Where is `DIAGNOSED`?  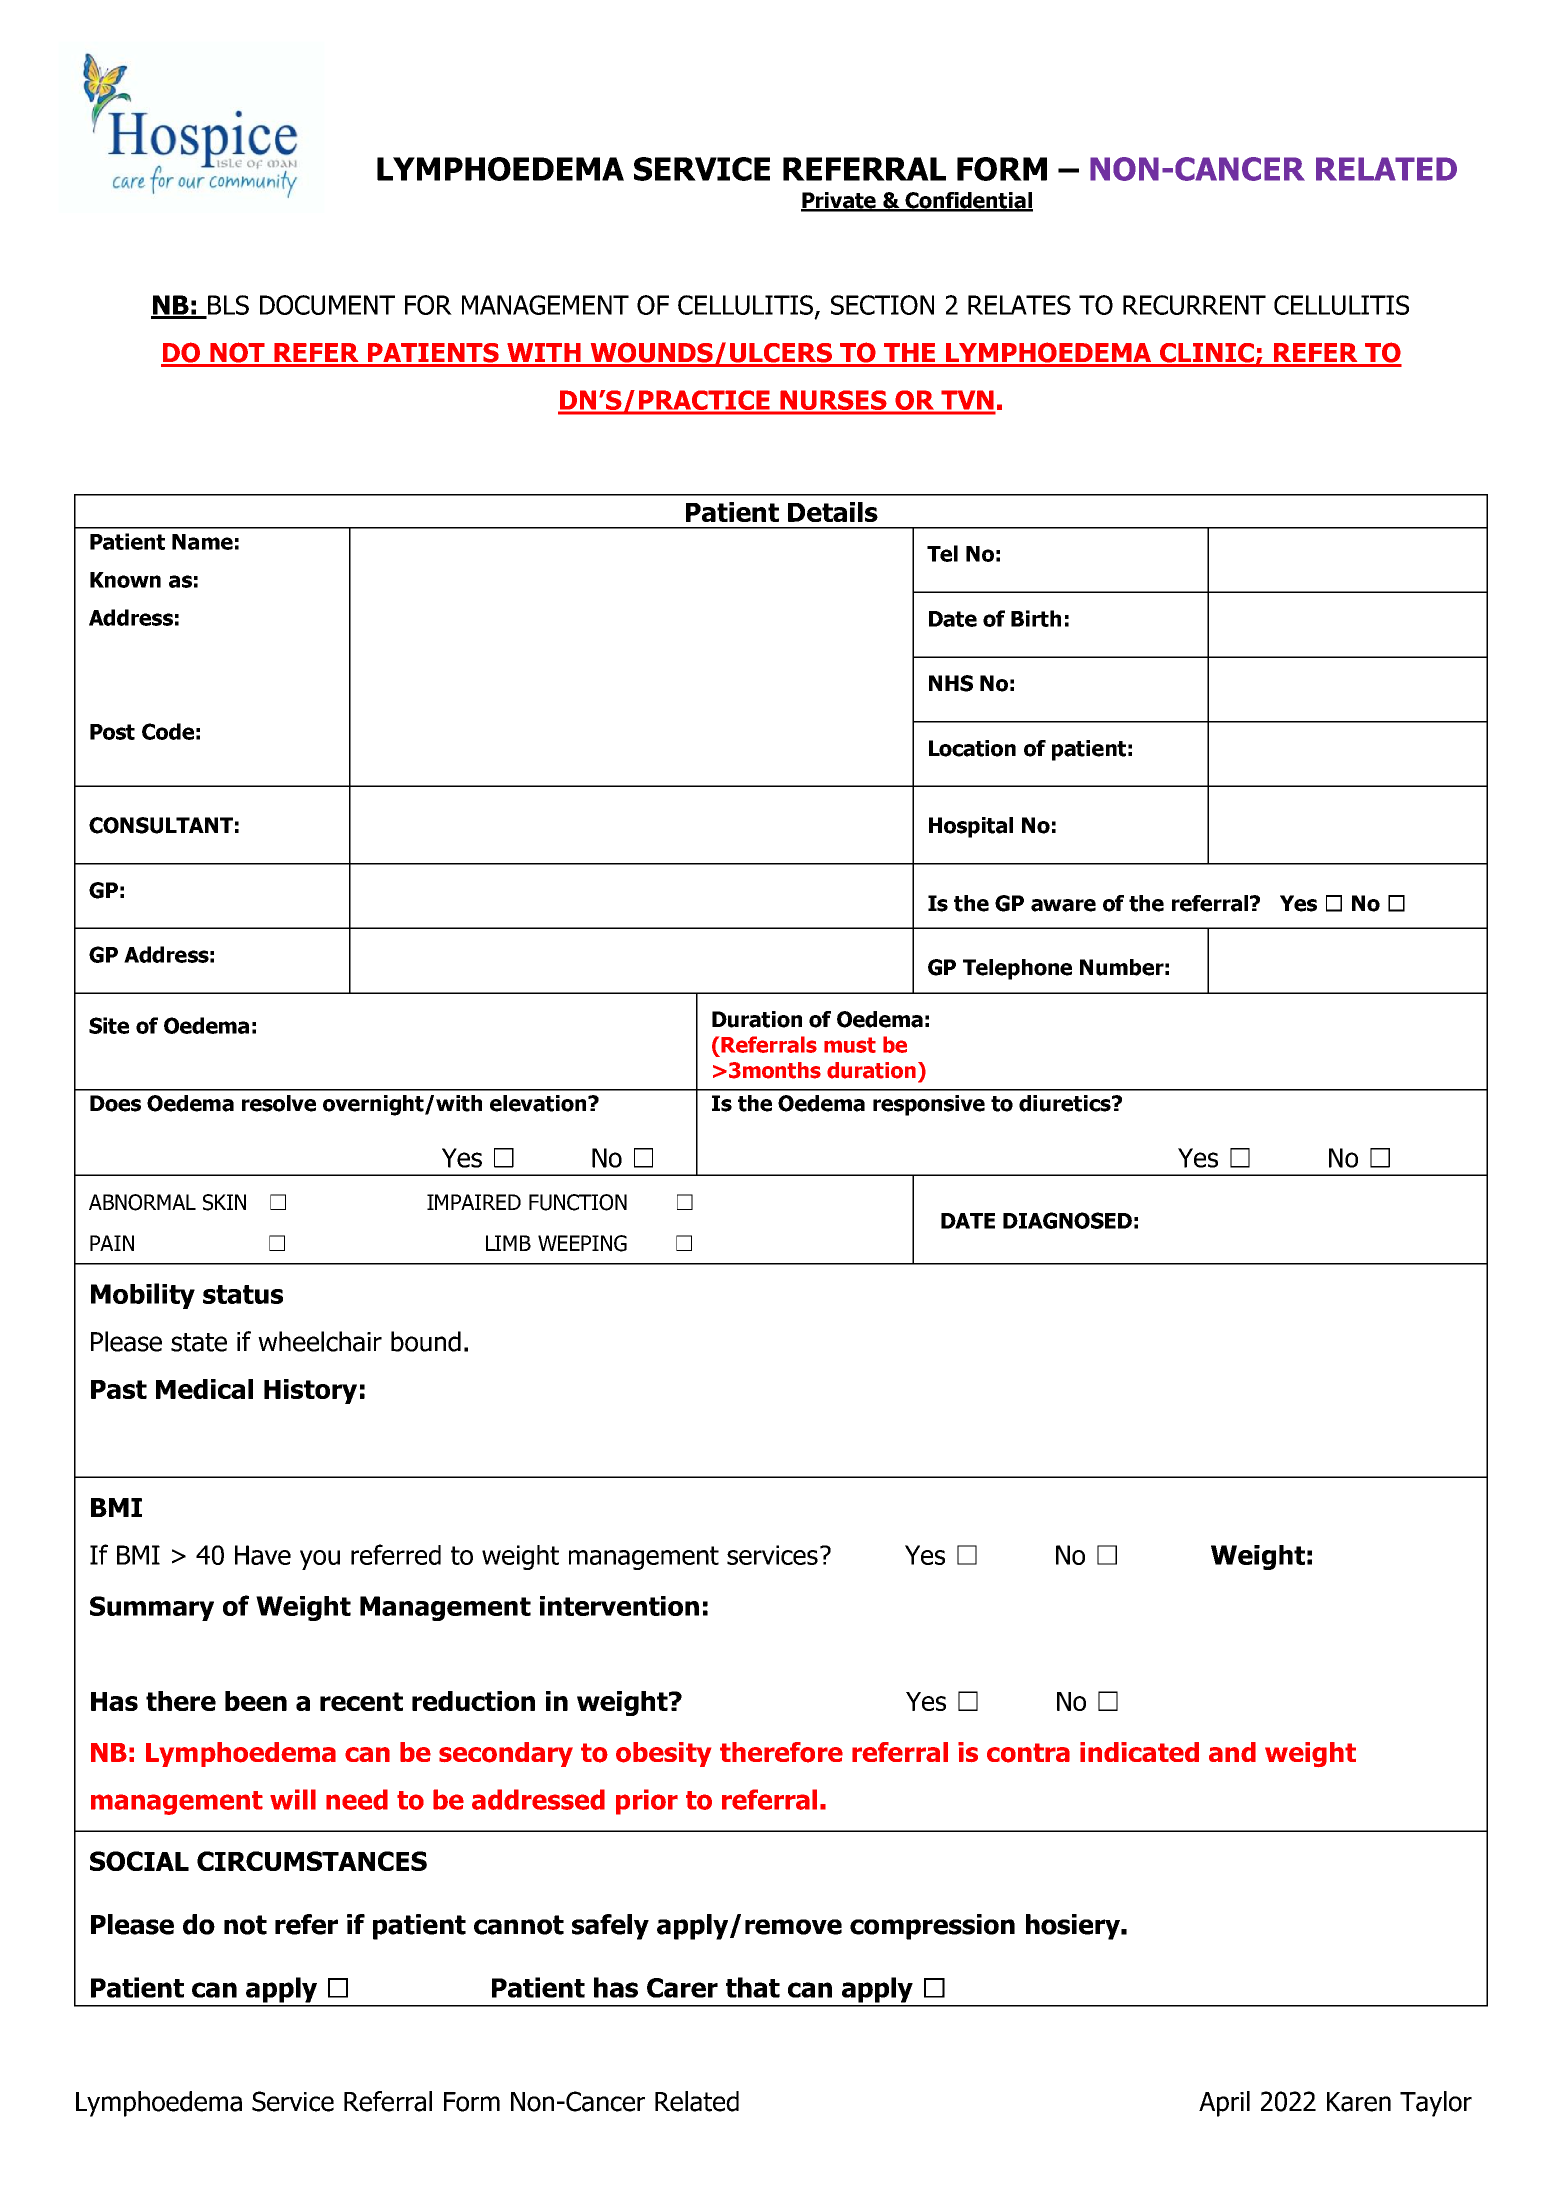 DIAGNOSED is located at coordinates (1067, 1220).
